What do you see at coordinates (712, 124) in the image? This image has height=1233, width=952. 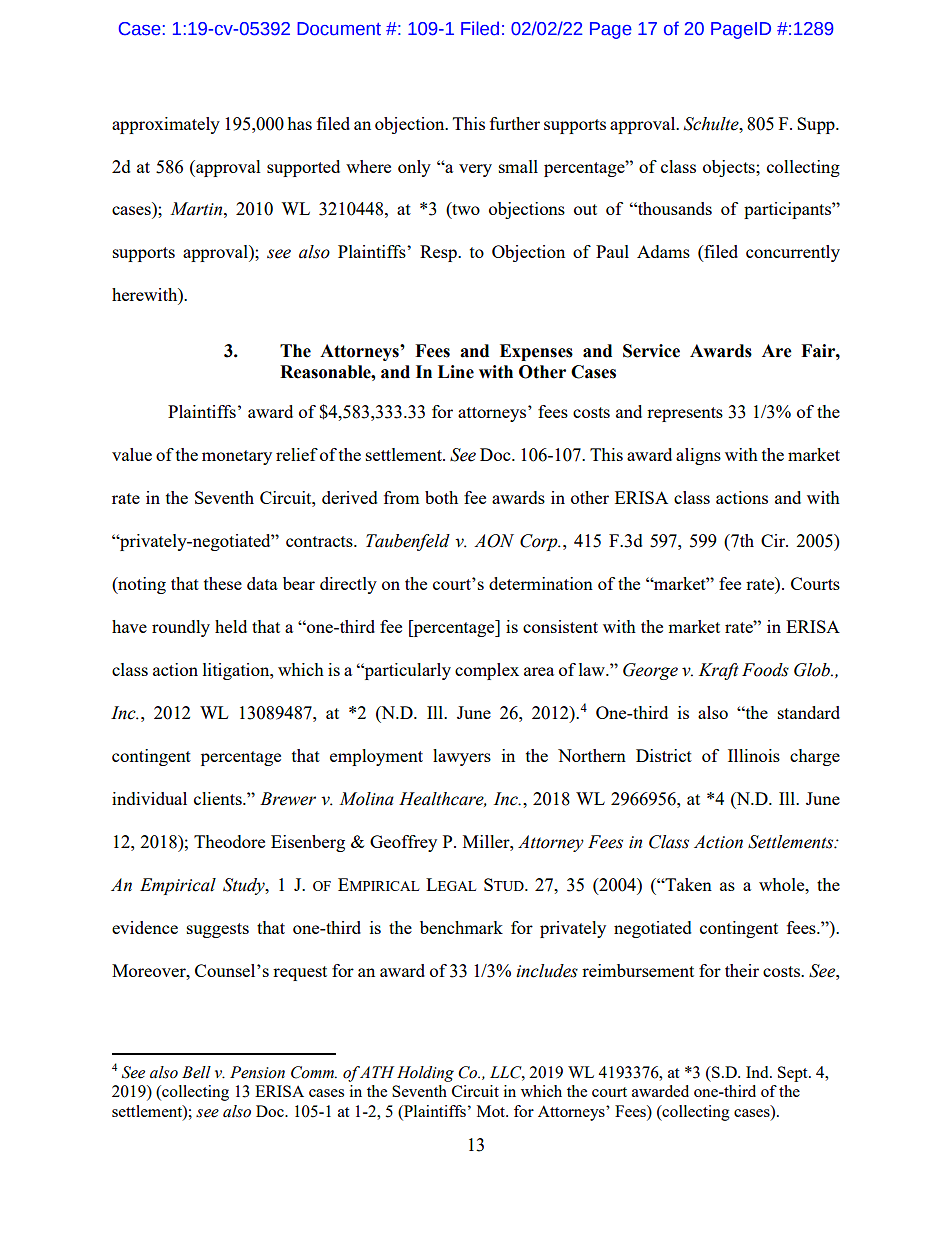 I see `Schulte` at bounding box center [712, 124].
